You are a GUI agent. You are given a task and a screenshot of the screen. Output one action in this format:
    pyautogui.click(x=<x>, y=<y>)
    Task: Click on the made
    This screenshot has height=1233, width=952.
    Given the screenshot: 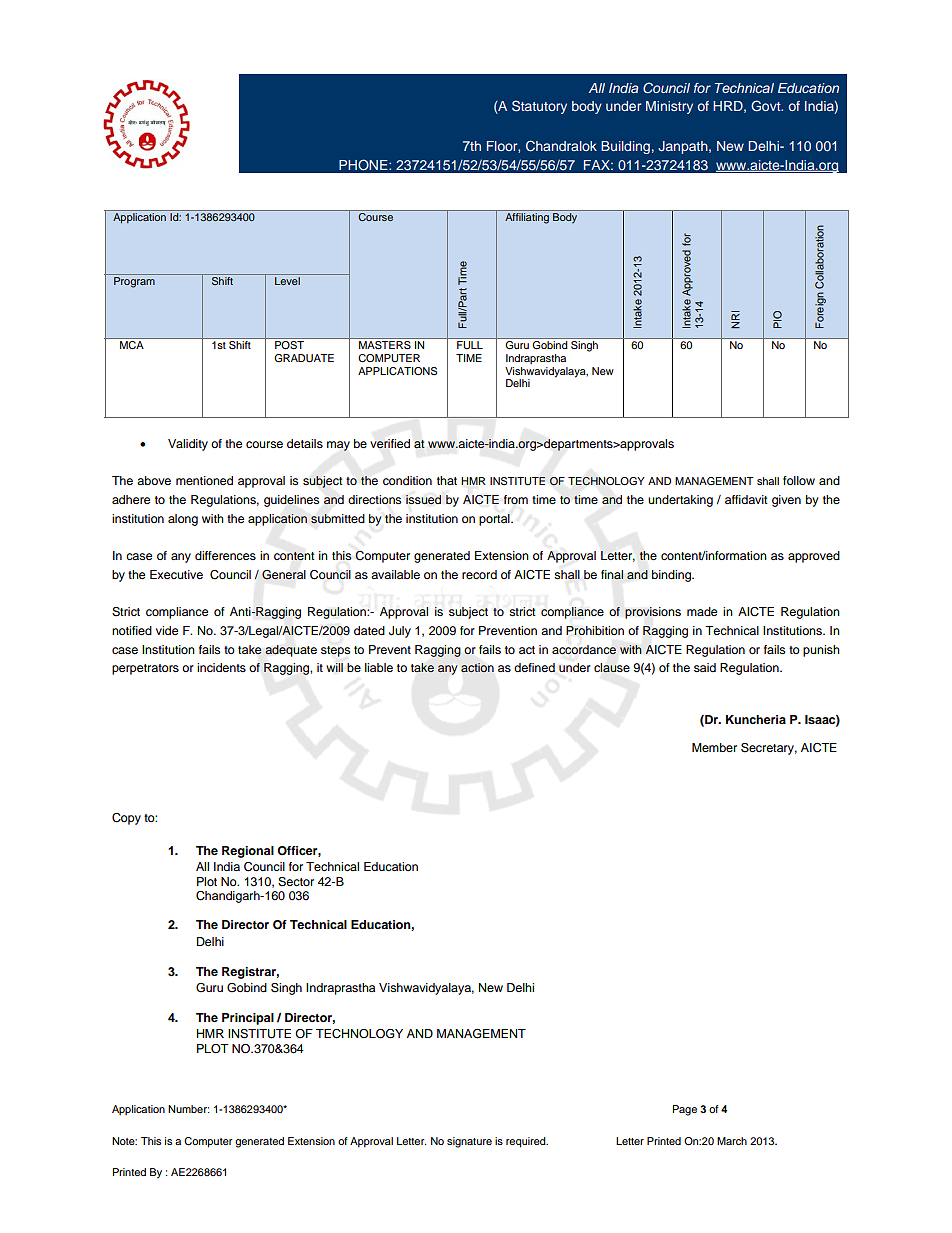 What is the action you would take?
    pyautogui.click(x=702, y=611)
